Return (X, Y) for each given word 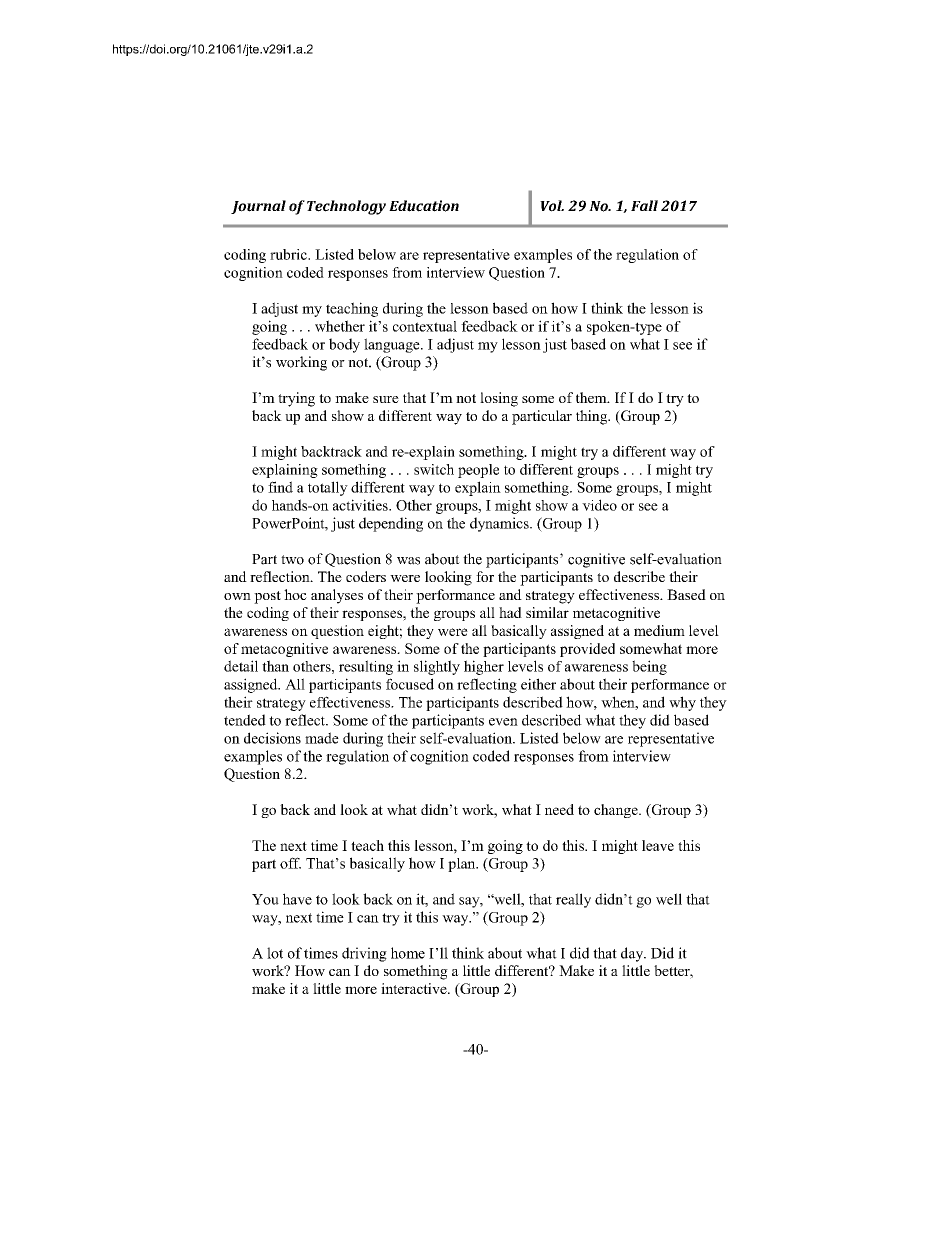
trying (296, 399)
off (290, 863)
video (599, 505)
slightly (437, 667)
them (592, 397)
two (292, 560)
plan (463, 865)
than (275, 666)
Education (424, 206)
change (617, 811)
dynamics (500, 524)
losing (499, 399)
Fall (644, 205)
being (649, 667)
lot (275, 953)
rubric (289, 254)
